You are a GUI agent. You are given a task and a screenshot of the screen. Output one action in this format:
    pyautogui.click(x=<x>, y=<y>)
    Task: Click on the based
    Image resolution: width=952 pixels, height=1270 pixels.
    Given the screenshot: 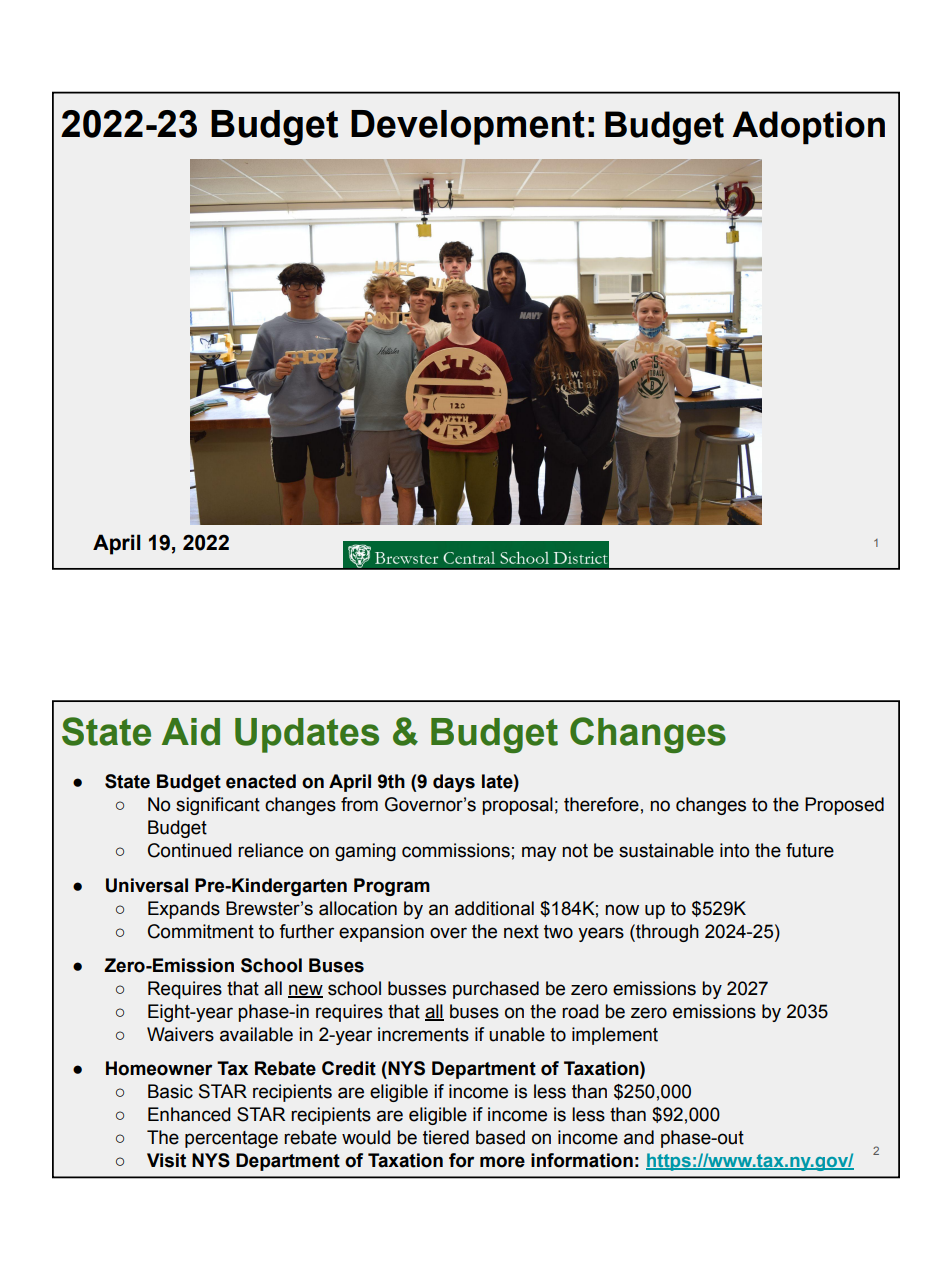 What is the action you would take?
    pyautogui.click(x=500, y=1137)
